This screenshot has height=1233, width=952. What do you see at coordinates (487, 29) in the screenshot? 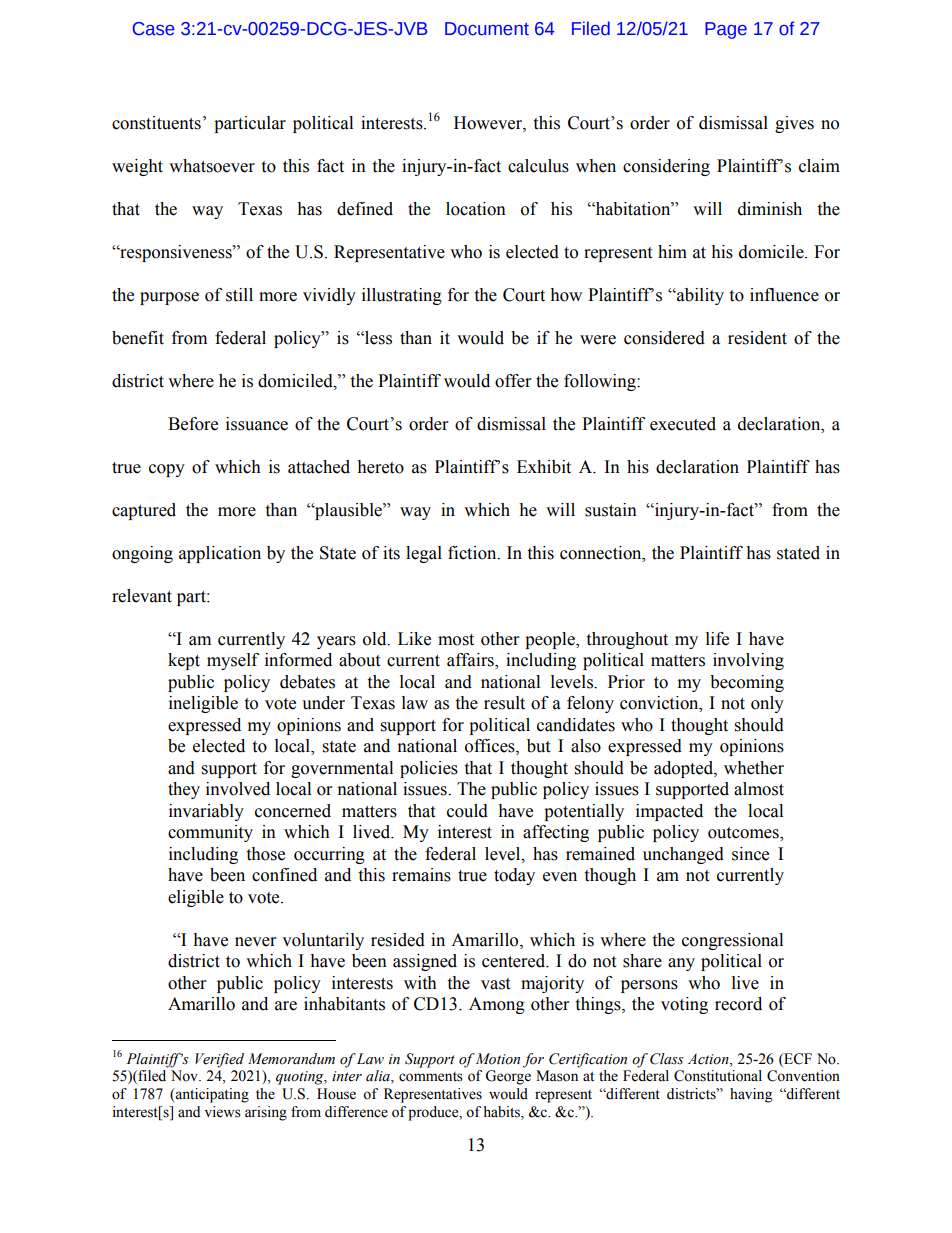
I see `Document` at bounding box center [487, 29].
